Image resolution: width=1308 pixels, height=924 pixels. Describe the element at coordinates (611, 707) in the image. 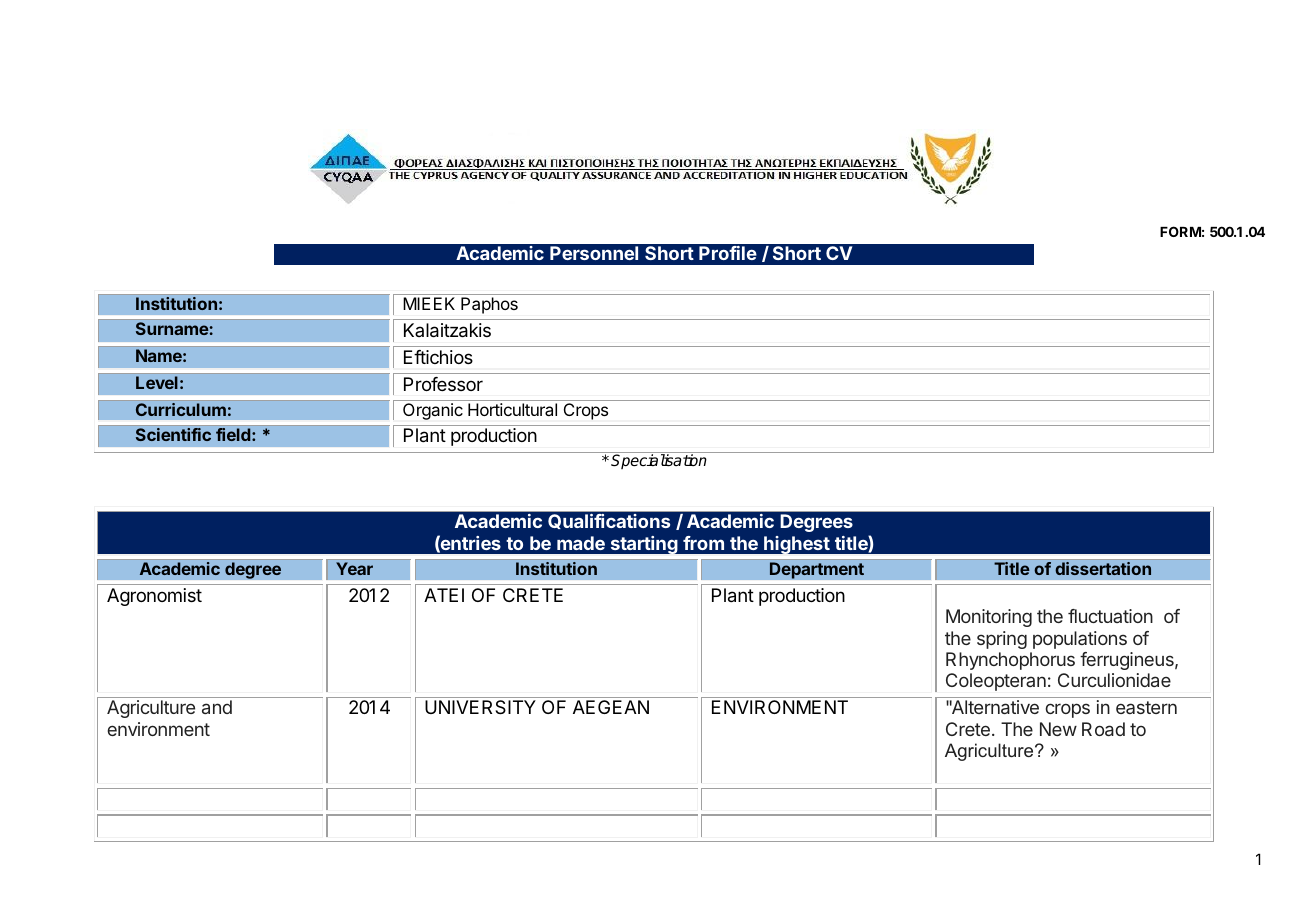

I see `AEGEAN` at that location.
